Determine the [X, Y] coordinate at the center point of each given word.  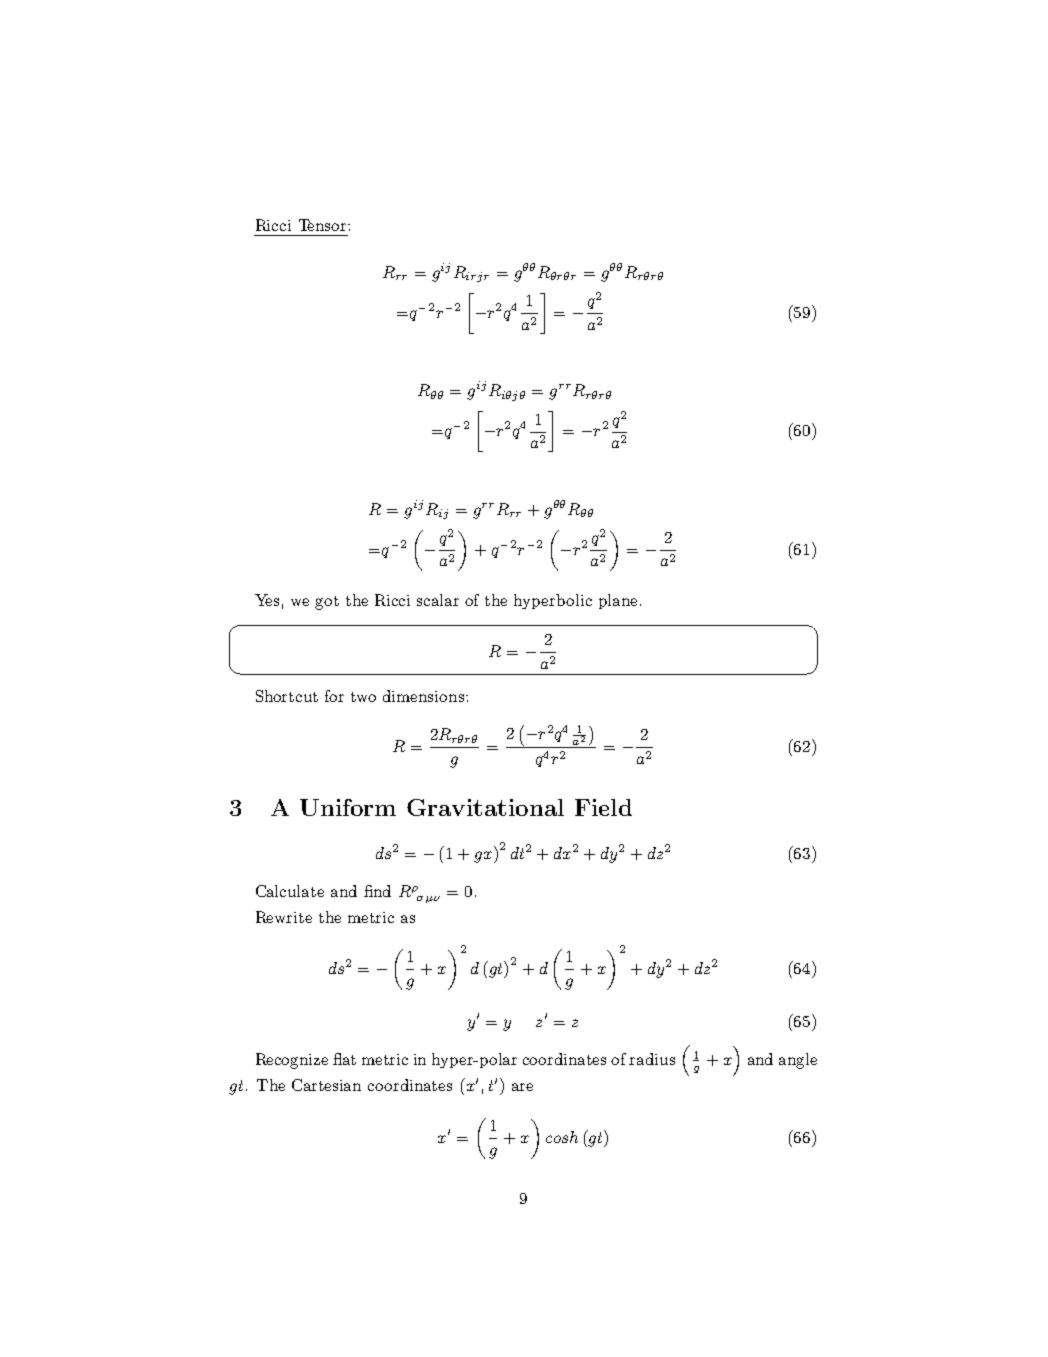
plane [618, 601]
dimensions [423, 696]
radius [652, 1059]
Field [603, 807]
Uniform [348, 807]
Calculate [290, 891]
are [522, 1087]
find [377, 891]
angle [798, 1061]
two [363, 697]
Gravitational [485, 807]
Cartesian [326, 1085]
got [327, 603]
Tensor [324, 225]
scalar [438, 600]
